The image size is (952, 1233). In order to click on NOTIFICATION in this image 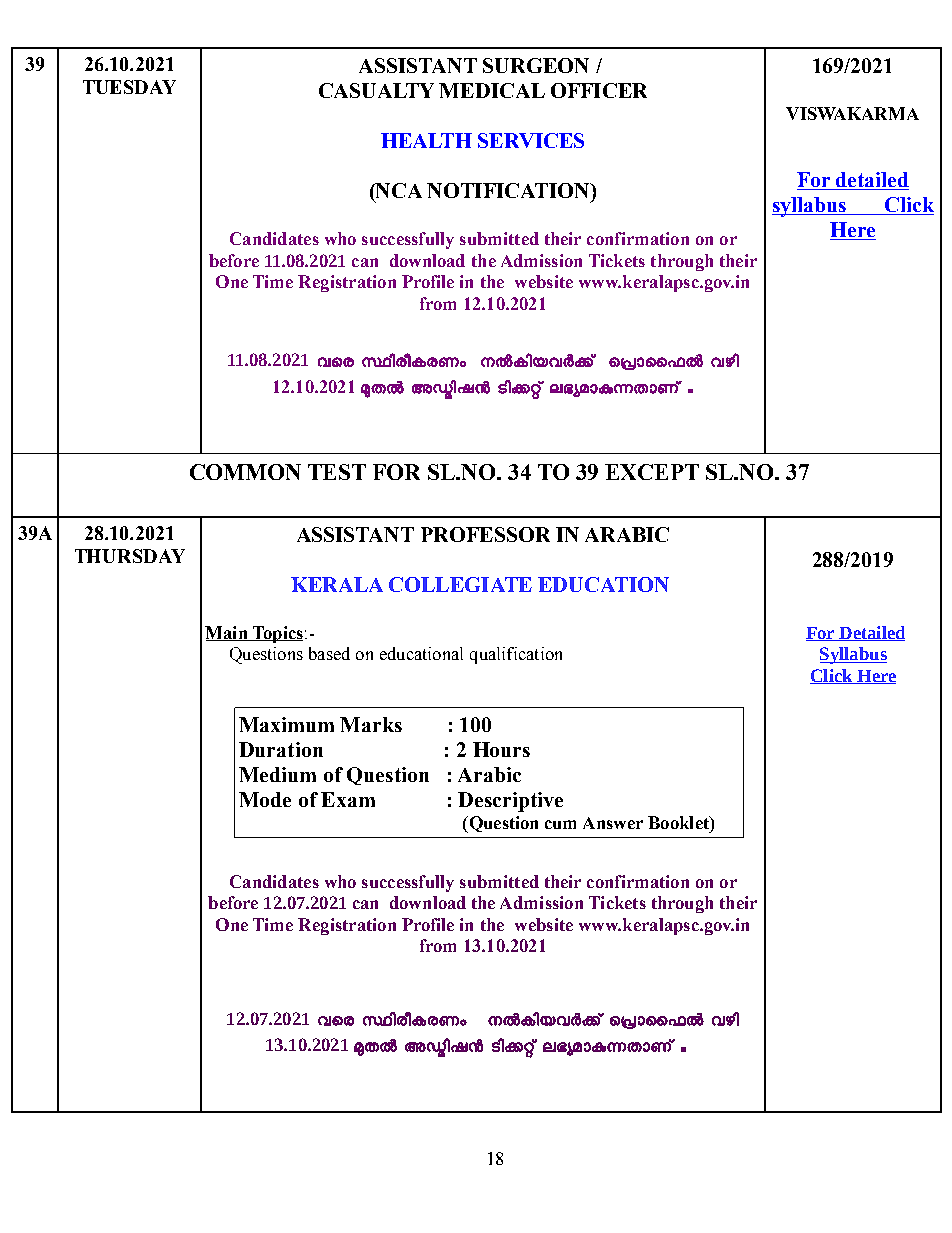, I will do `click(509, 190)`.
